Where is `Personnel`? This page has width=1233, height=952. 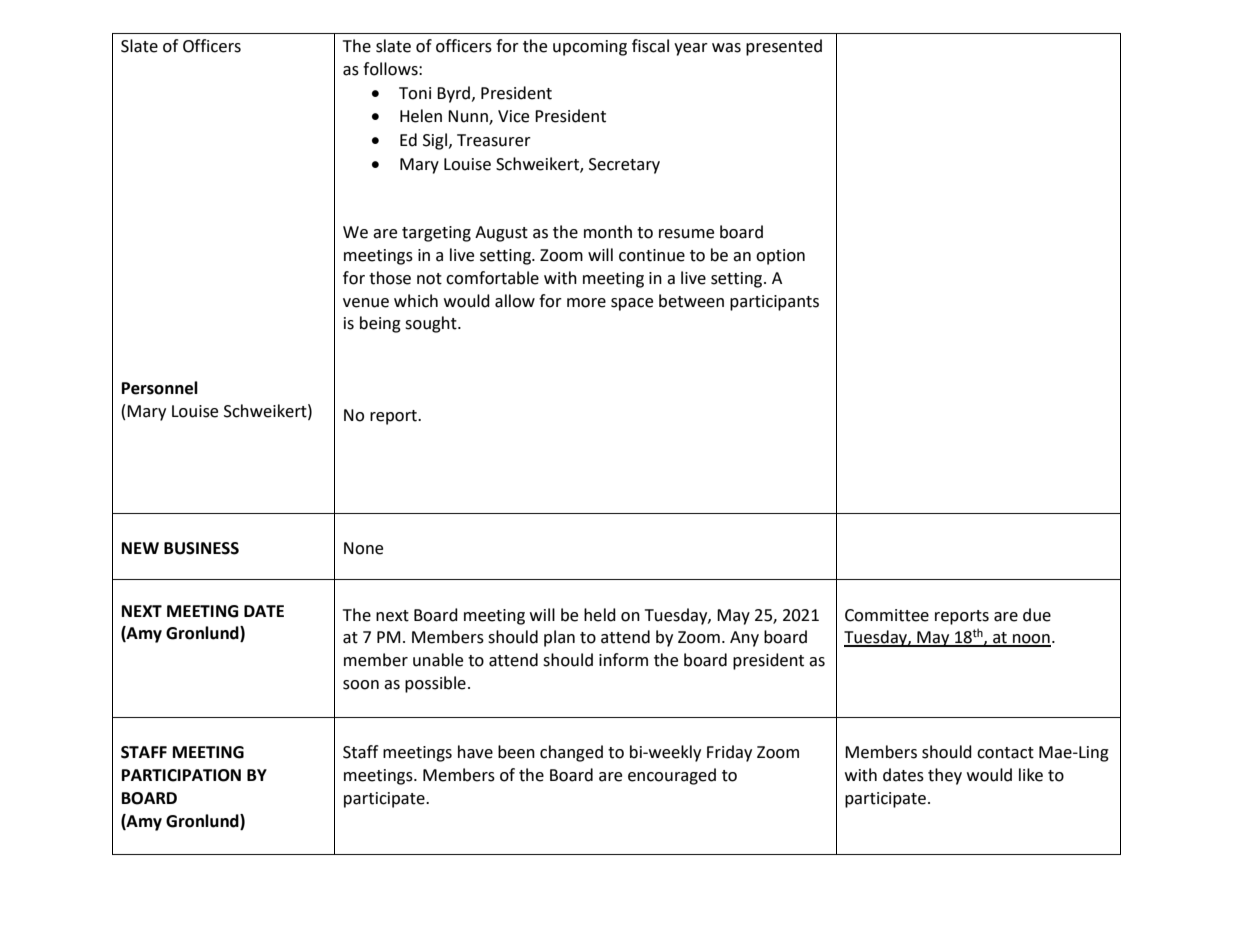
Personnel is located at coordinates (160, 388).
